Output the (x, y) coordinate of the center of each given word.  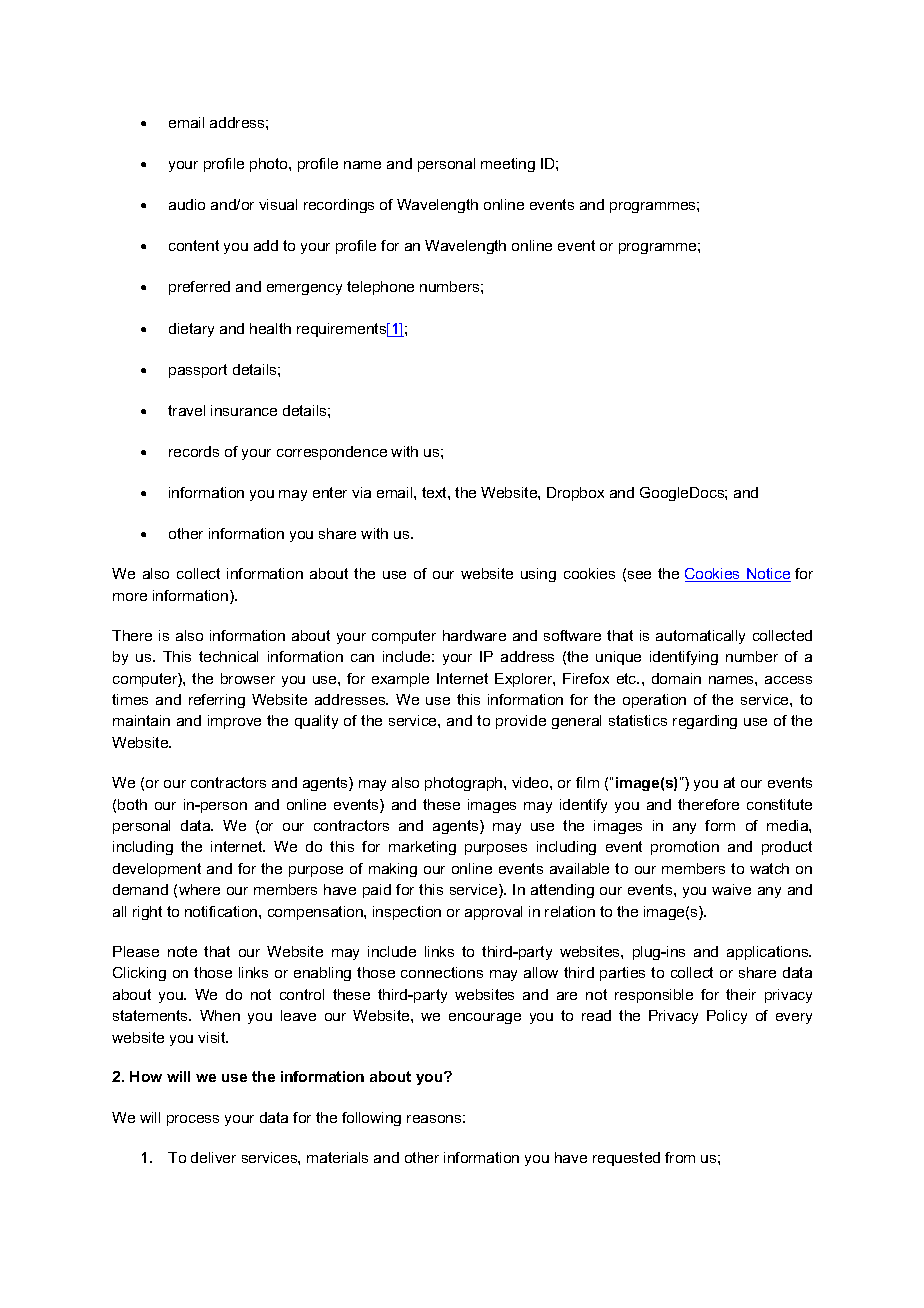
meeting (508, 165)
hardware (474, 635)
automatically (700, 637)
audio (187, 204)
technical (228, 656)
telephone (380, 288)
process (193, 1120)
